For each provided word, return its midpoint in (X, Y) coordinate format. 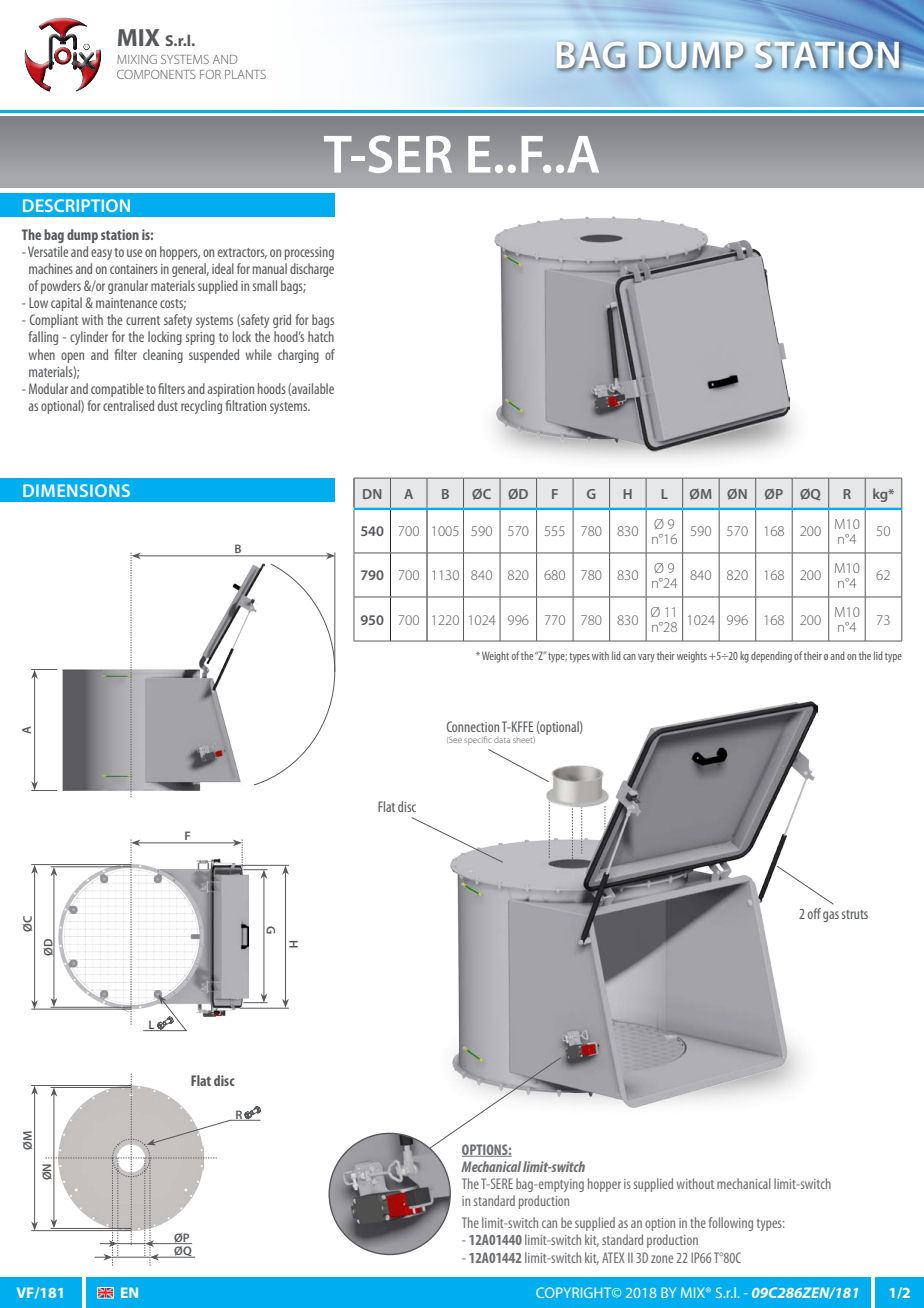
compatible (117, 390)
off (814, 913)
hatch (321, 336)
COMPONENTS (156, 74)
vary (646, 658)
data (502, 740)
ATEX (613, 1257)
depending (771, 657)
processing (309, 253)
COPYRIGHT (575, 1292)
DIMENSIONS (76, 490)
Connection (473, 726)
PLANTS (245, 74)
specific (478, 740)
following (731, 1224)
